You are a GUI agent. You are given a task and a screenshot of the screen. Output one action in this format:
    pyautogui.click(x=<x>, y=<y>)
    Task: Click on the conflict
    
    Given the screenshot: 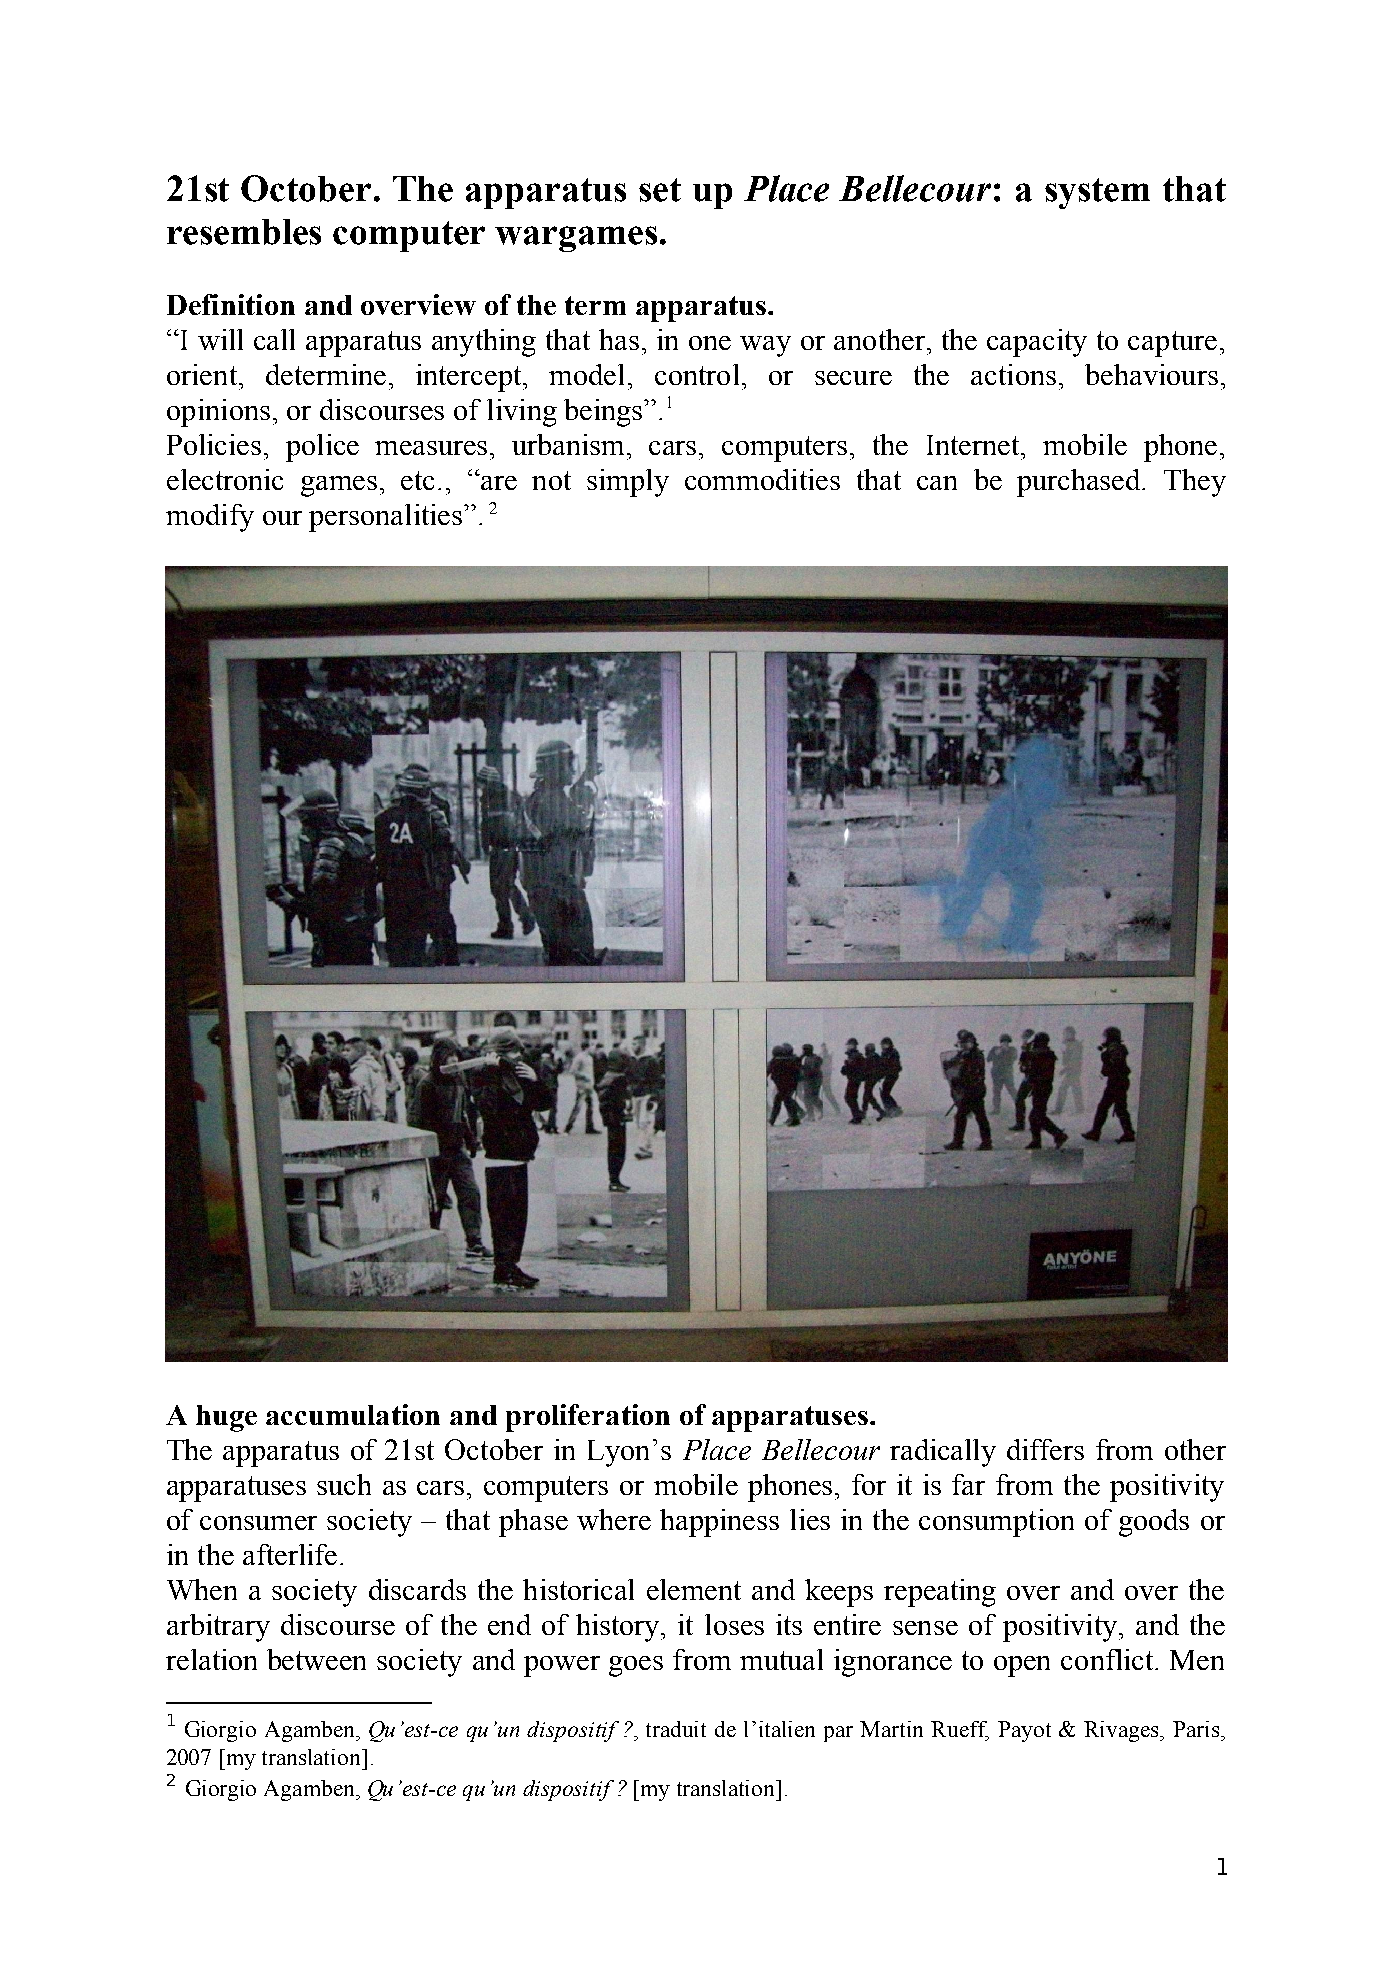 What is the action you would take?
    pyautogui.click(x=1108, y=1659)
